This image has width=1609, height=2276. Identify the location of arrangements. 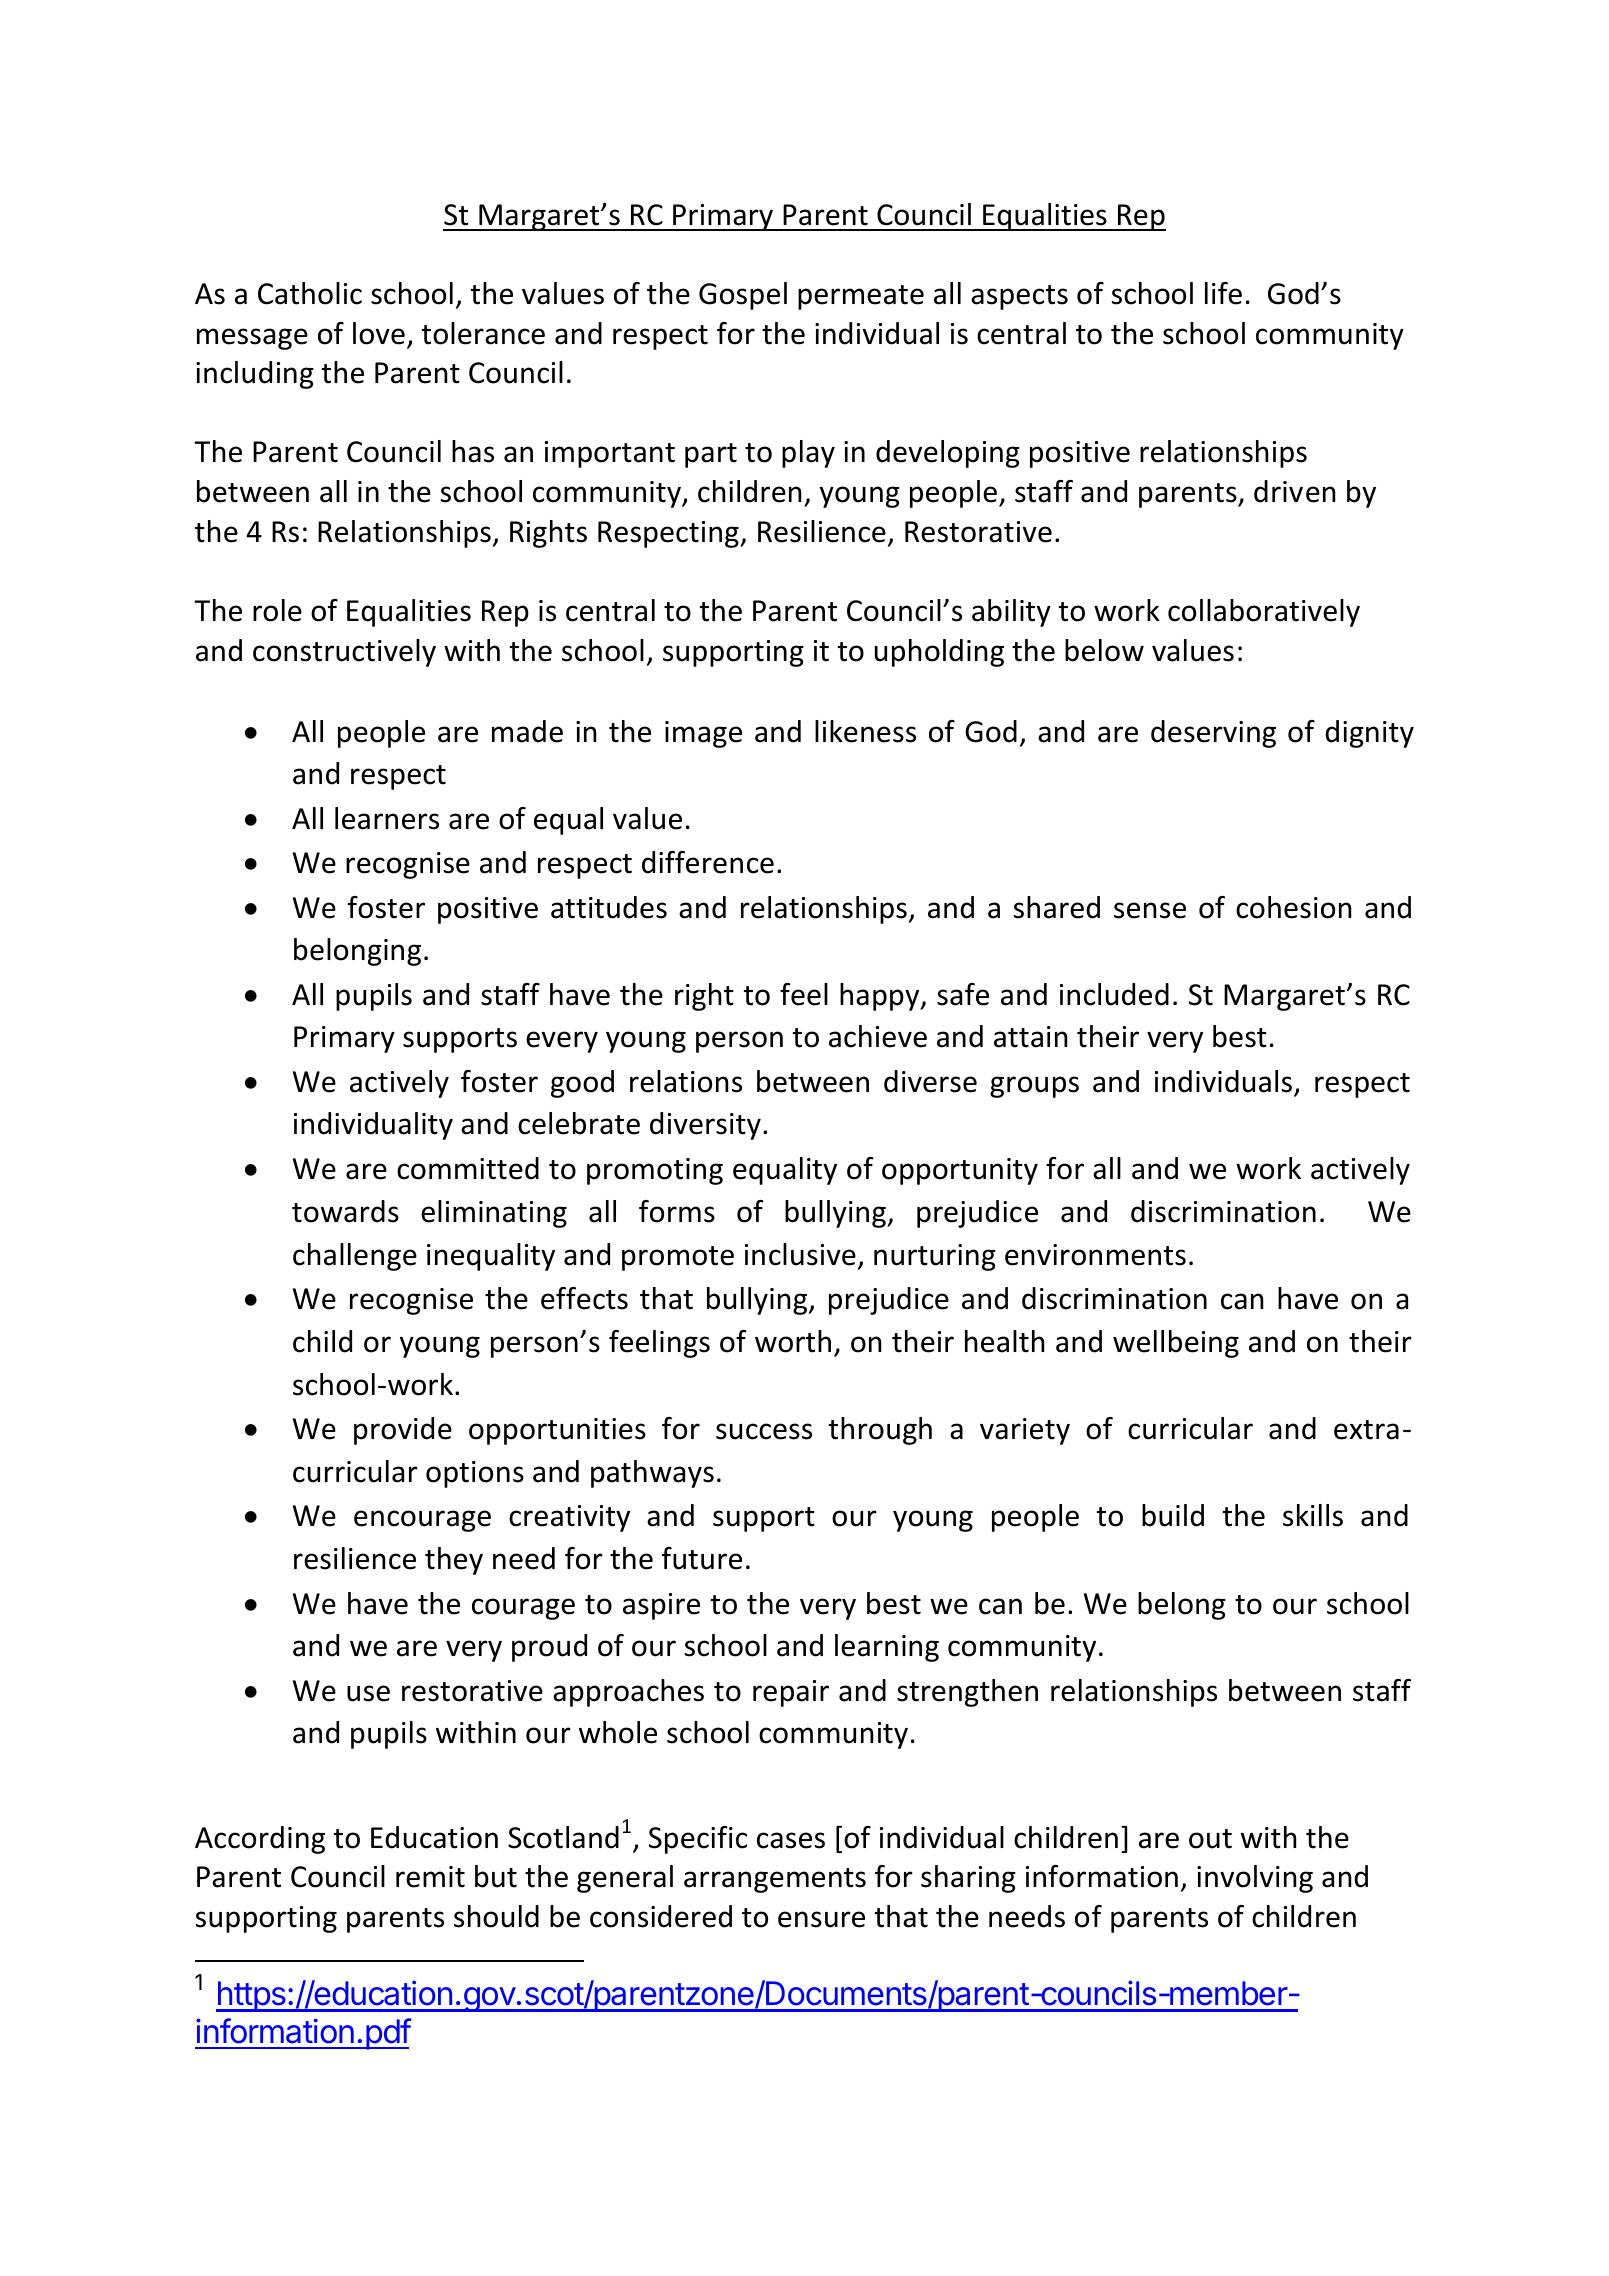
(775, 1880).
